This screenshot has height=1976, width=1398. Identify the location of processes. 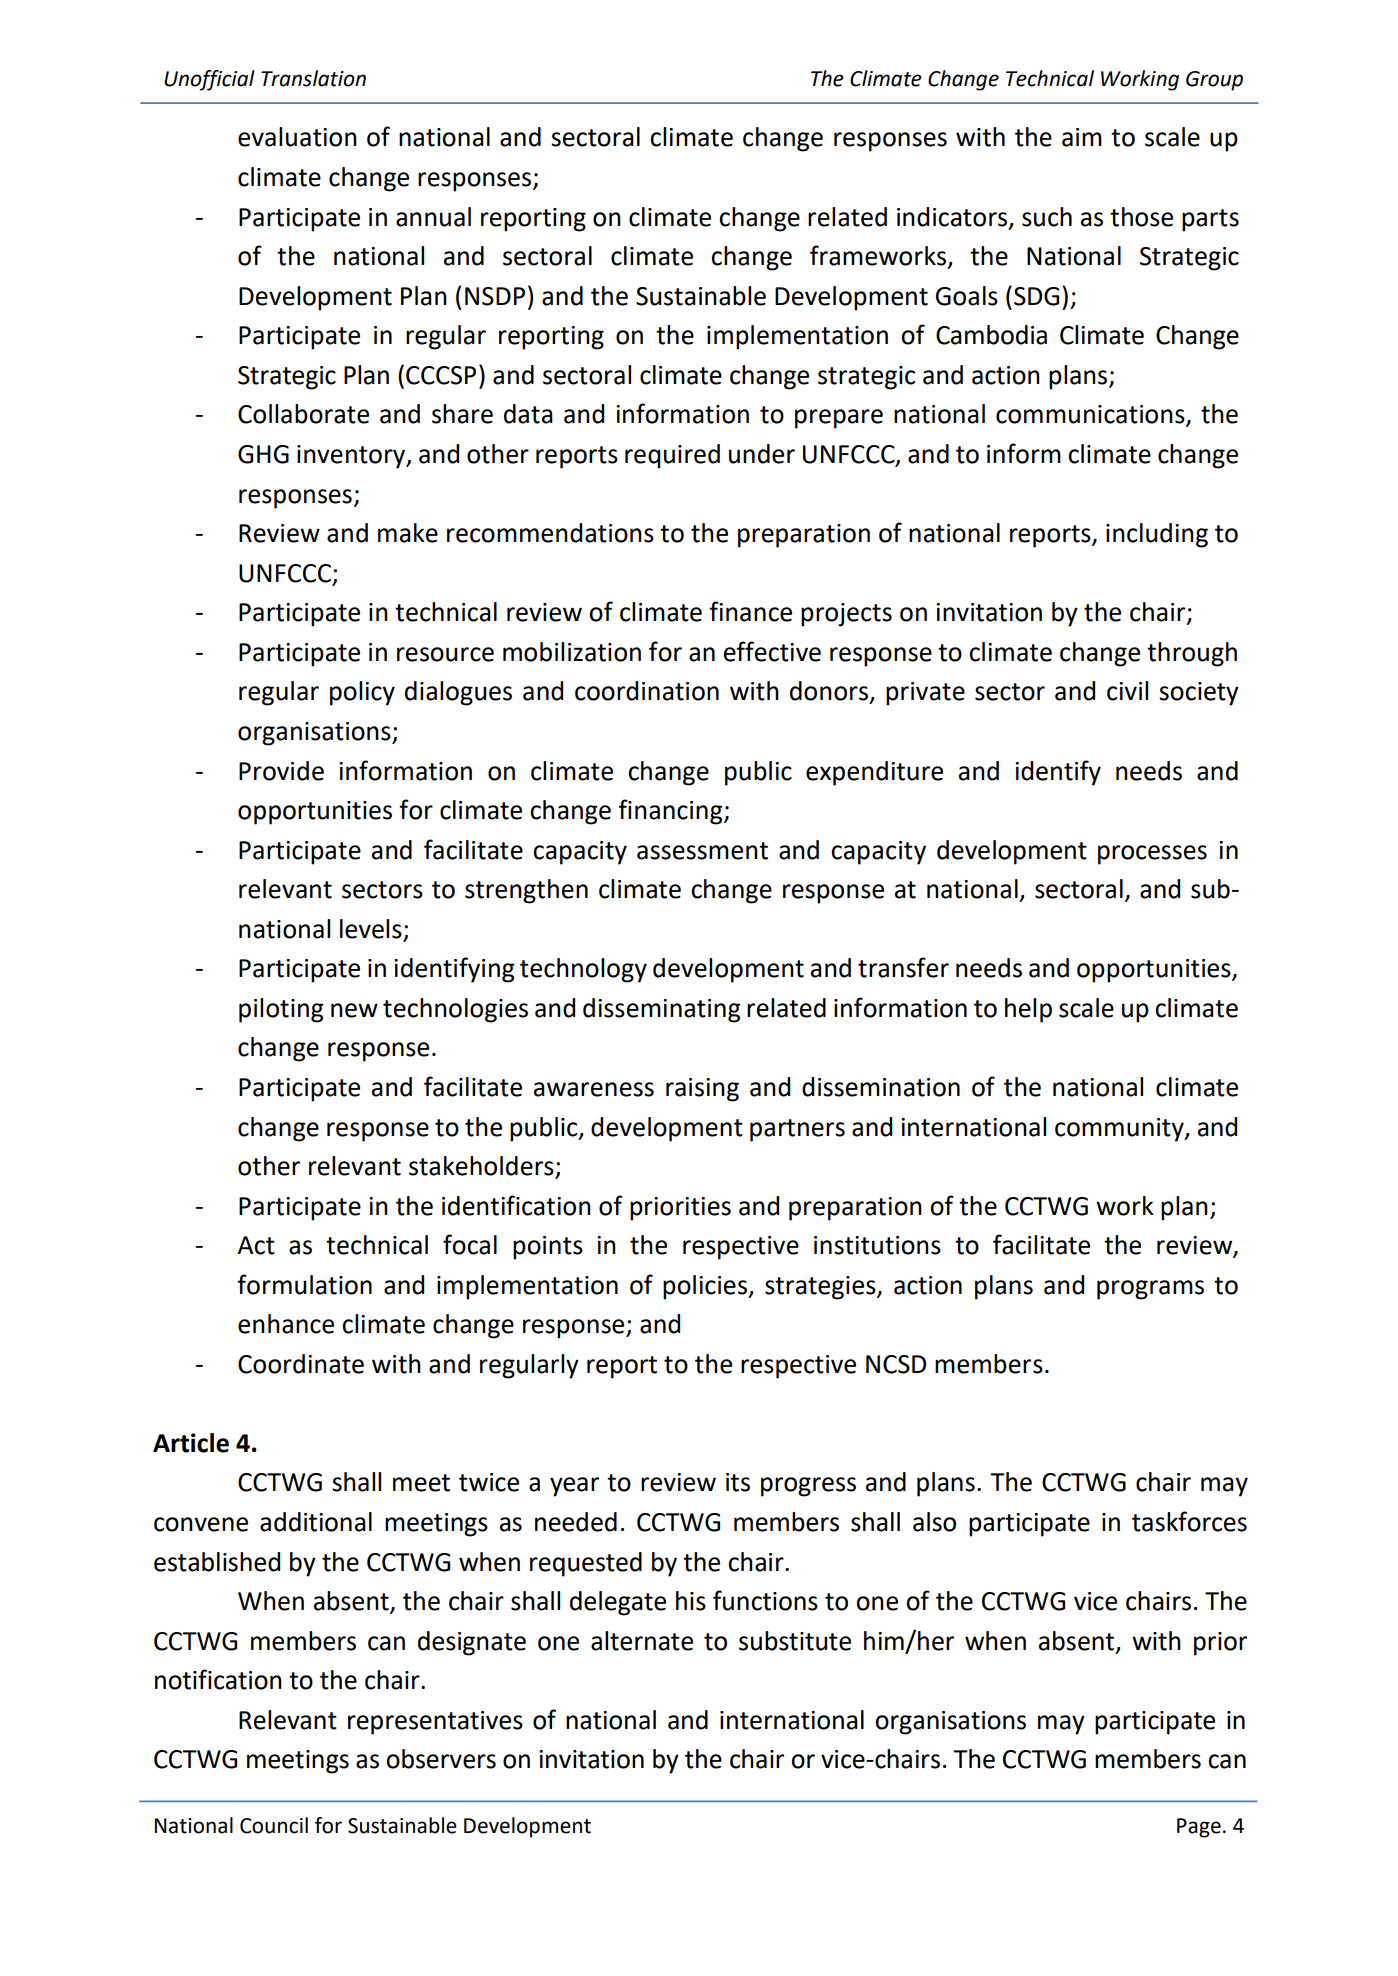
(1152, 855).
